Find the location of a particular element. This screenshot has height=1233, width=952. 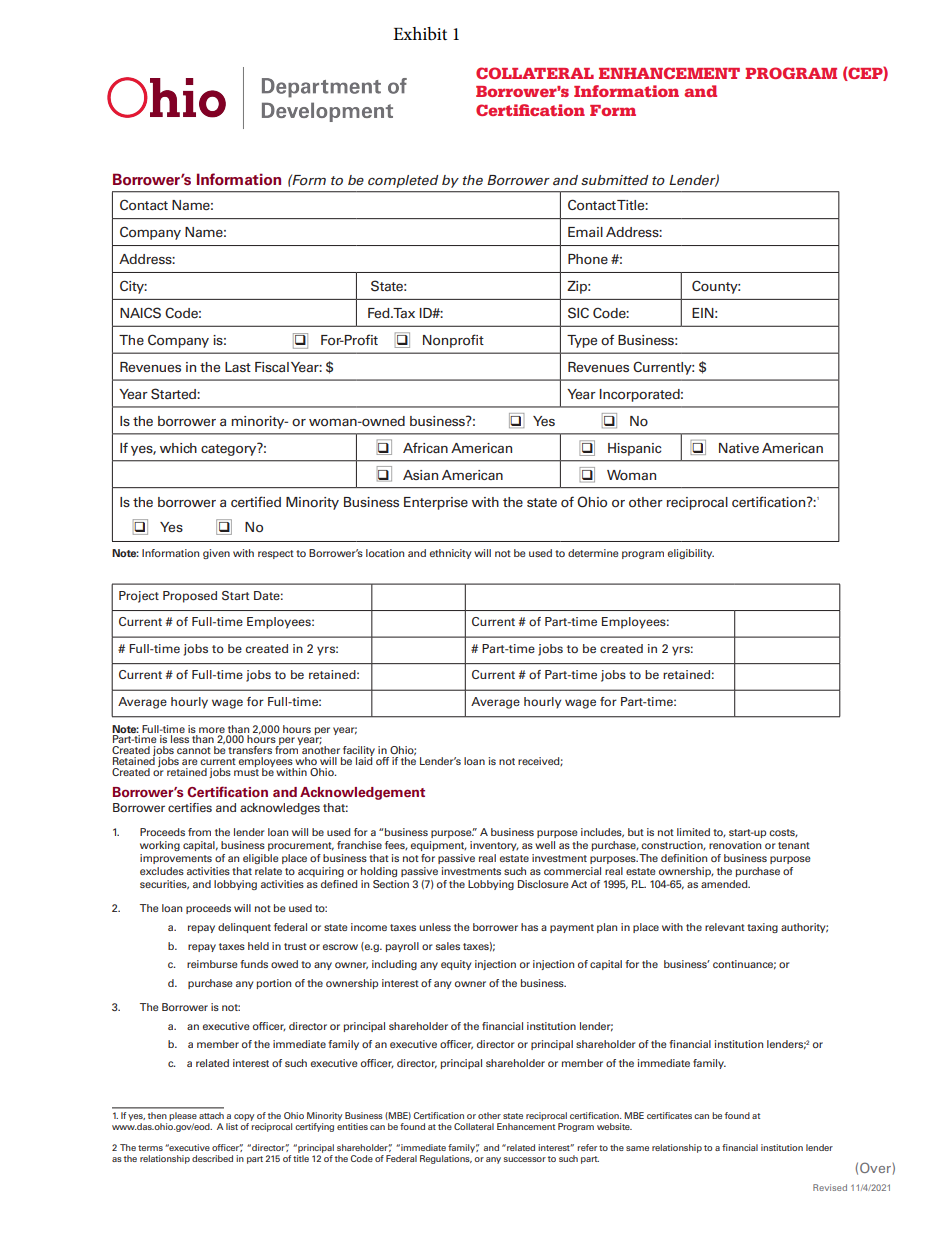

certificates is located at coordinates (669, 1115).
